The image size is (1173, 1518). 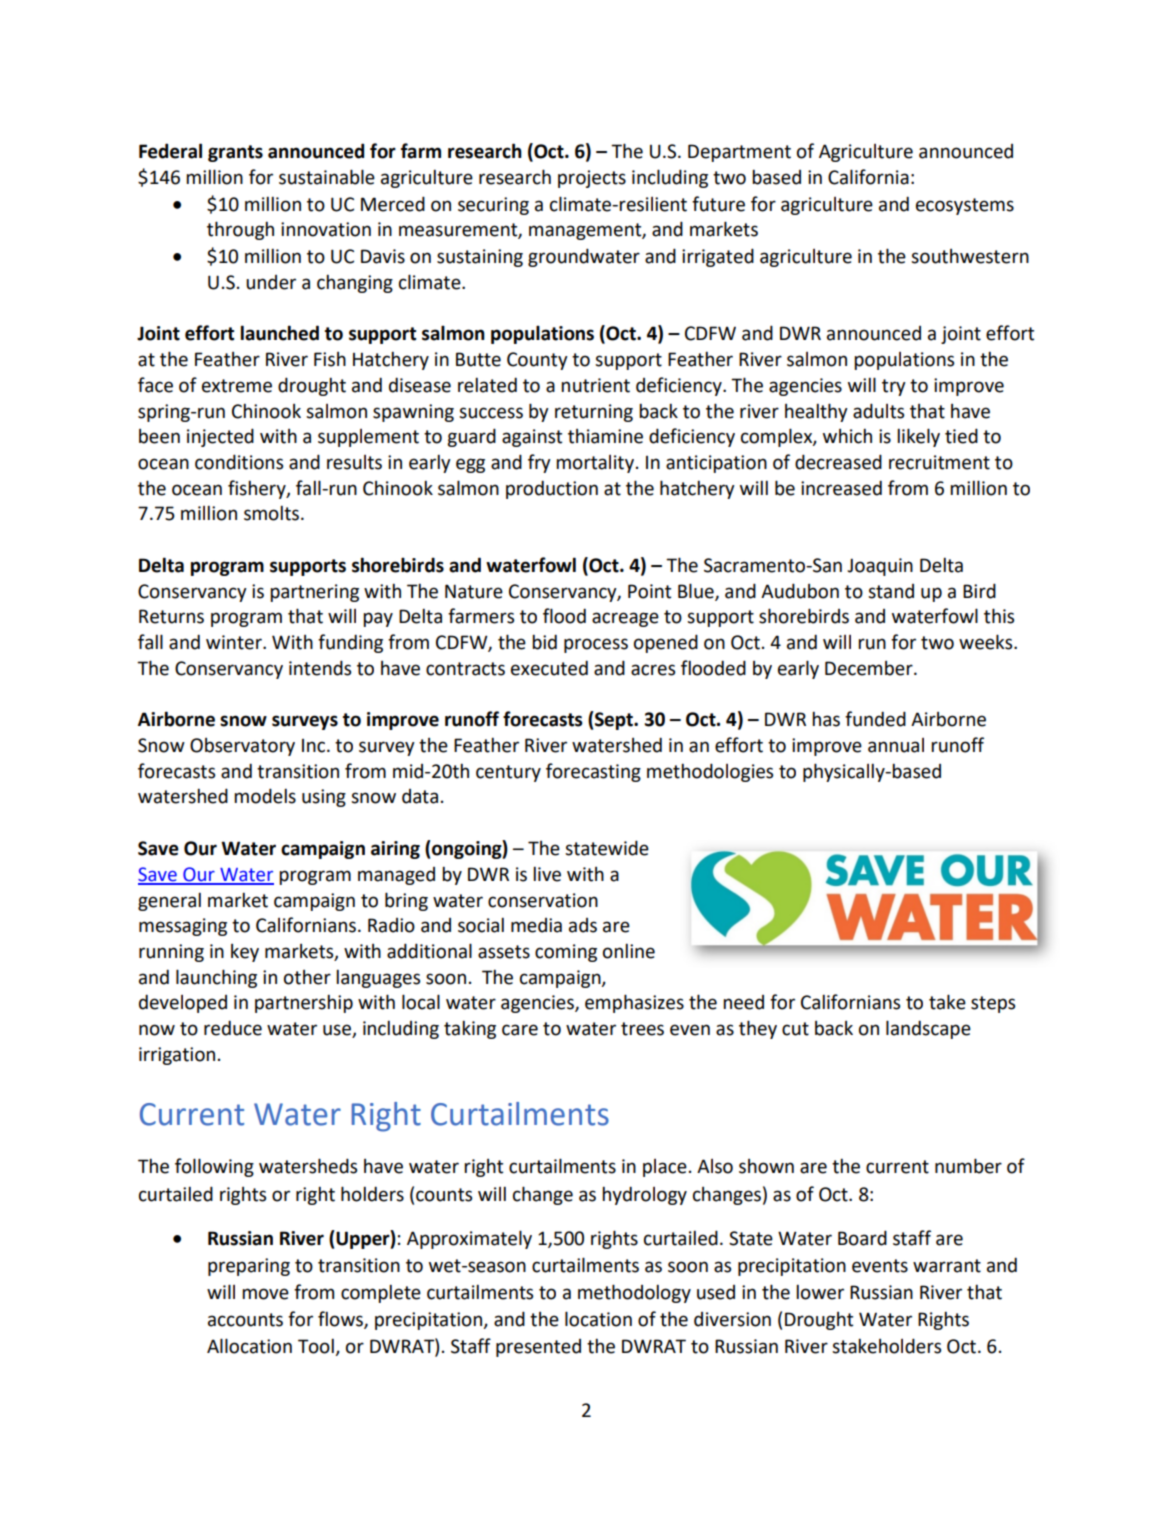 I want to click on key, so click(x=245, y=953).
